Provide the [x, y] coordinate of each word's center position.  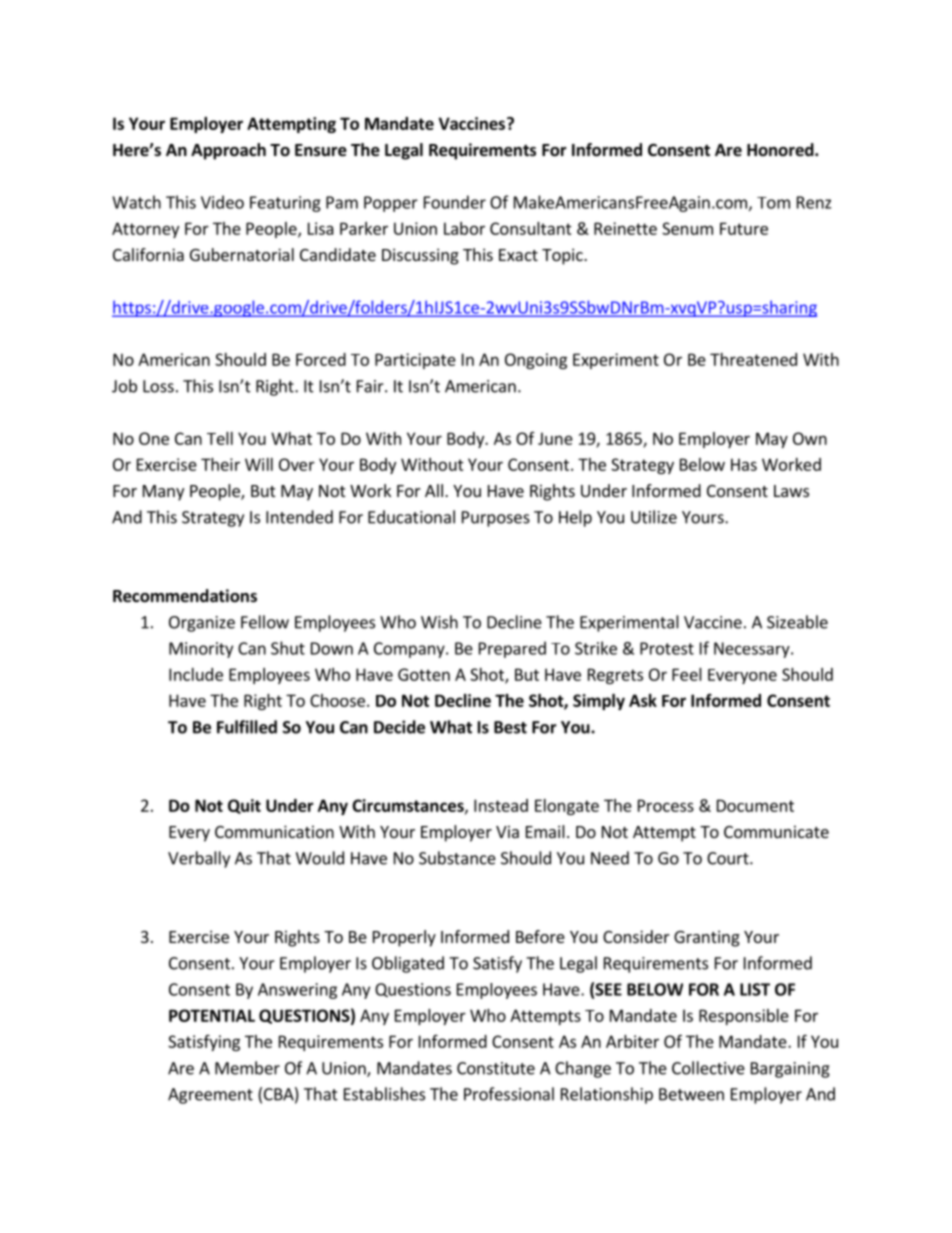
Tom [773, 203]
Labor [464, 228]
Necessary [753, 650]
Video [222, 202]
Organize [202, 624]
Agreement [210, 1096]
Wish [439, 622]
